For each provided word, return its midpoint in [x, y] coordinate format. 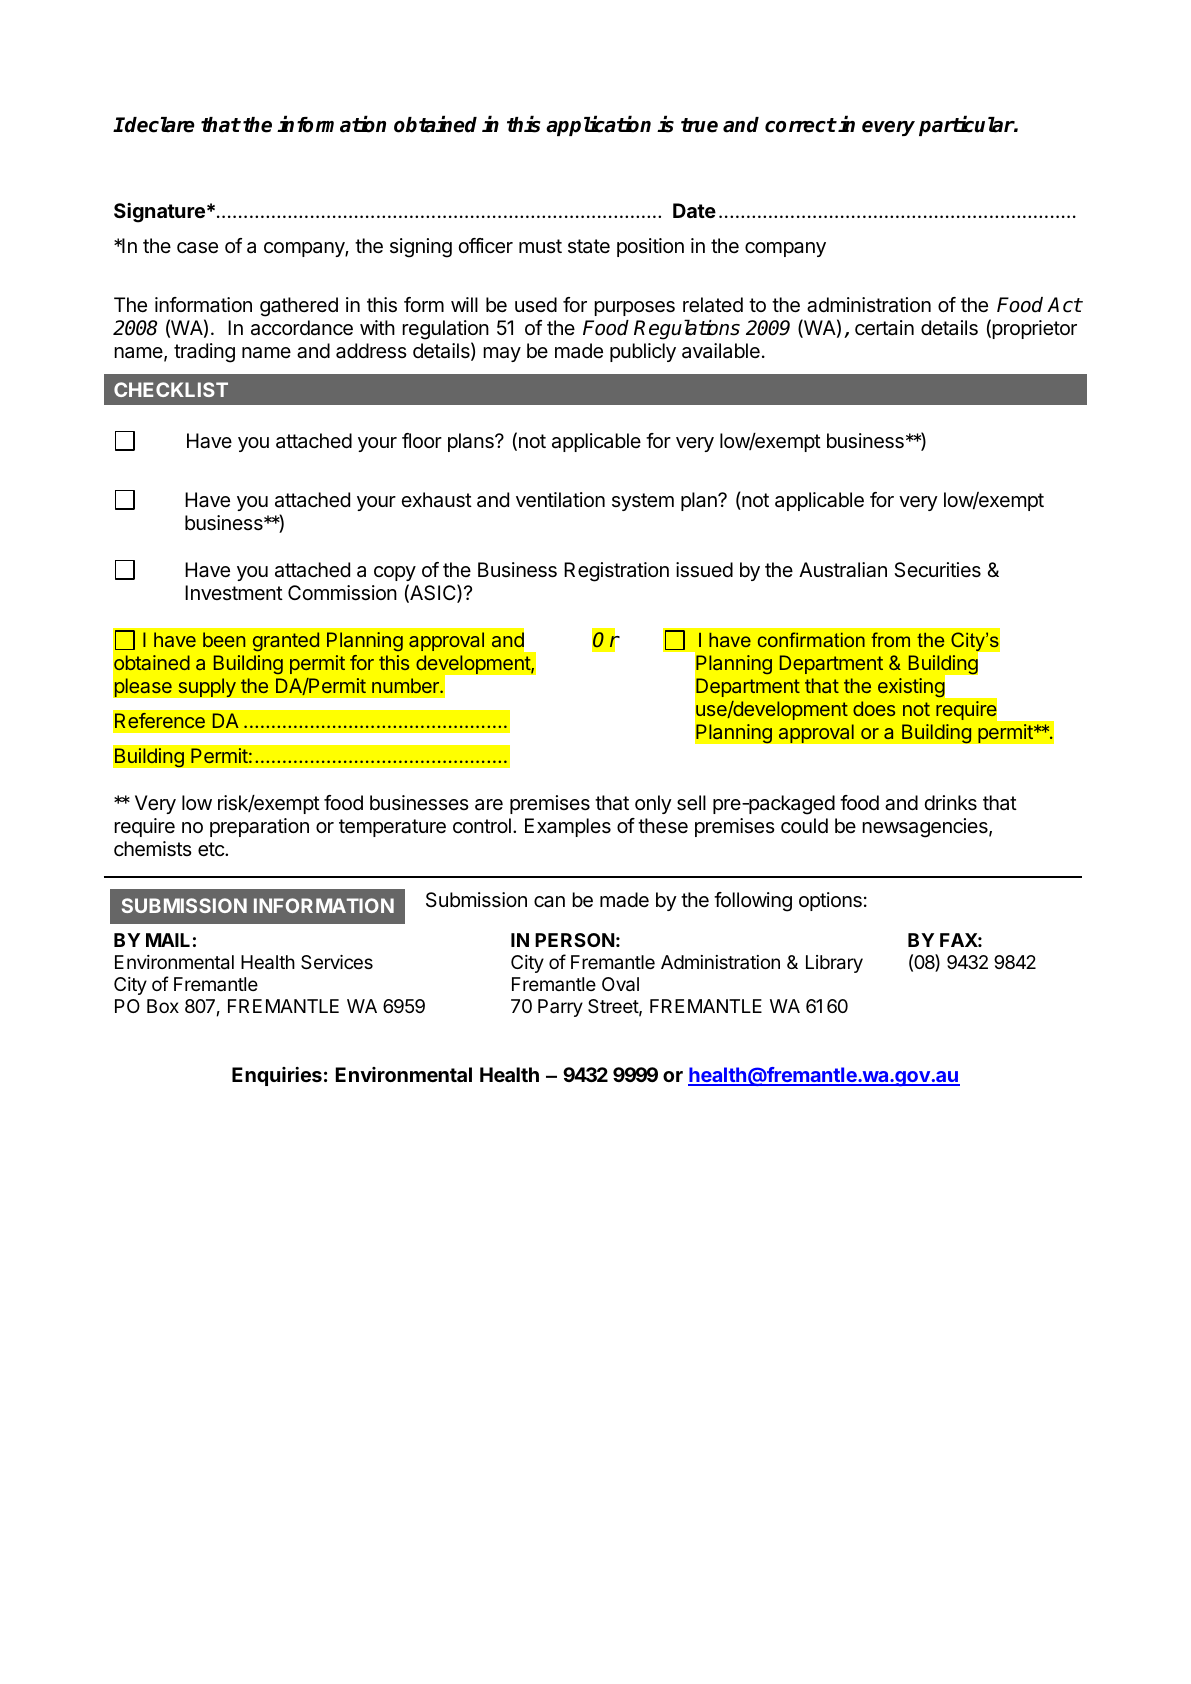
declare [159, 125]
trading [204, 353]
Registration [616, 572]
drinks [950, 802]
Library [834, 964]
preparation [259, 827]
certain [884, 328]
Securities [937, 570]
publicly [643, 352]
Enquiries [277, 1076]
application [598, 125]
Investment [234, 592]
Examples [568, 827]
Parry [560, 1008]
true [699, 125]
